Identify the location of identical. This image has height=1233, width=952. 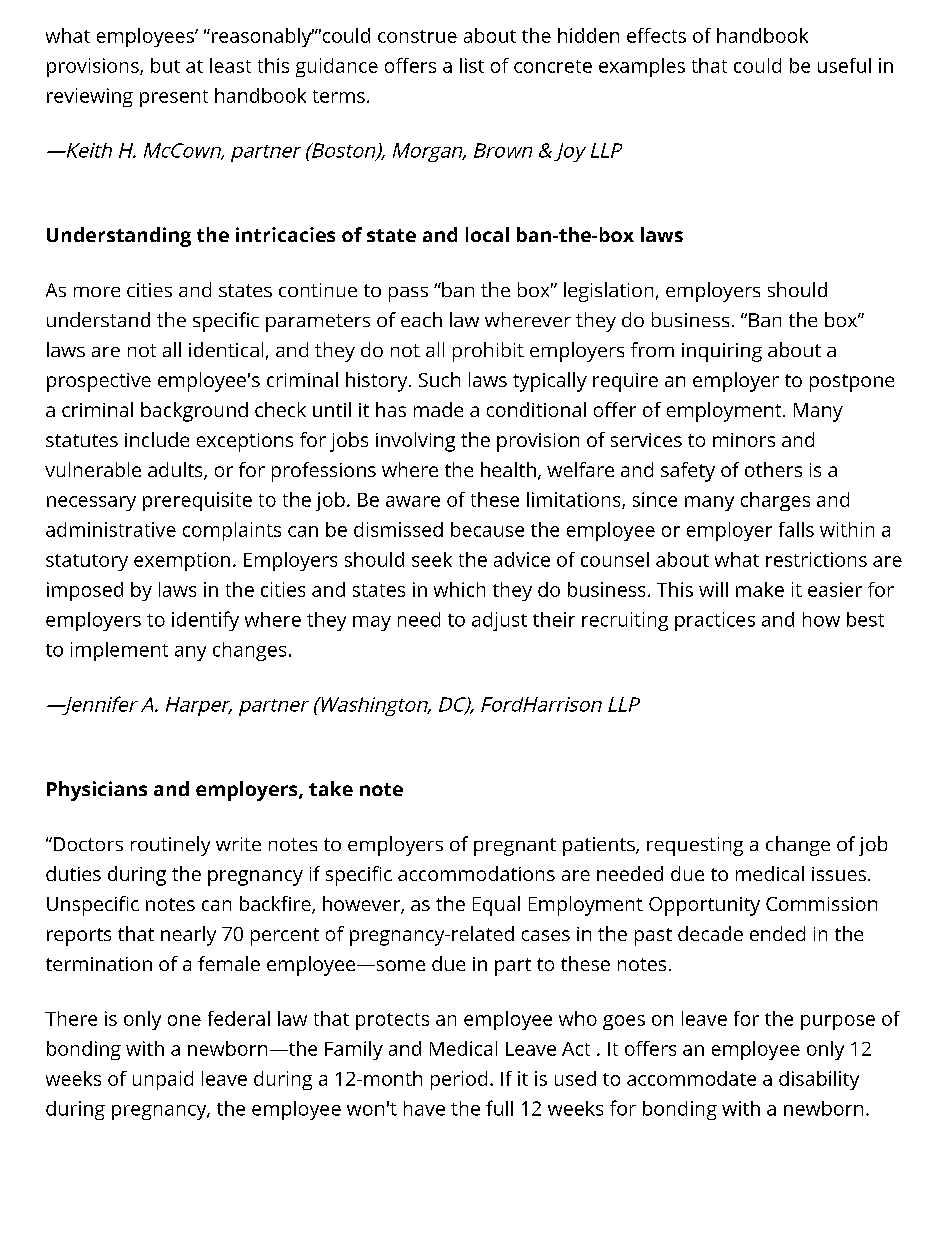
(226, 349).
